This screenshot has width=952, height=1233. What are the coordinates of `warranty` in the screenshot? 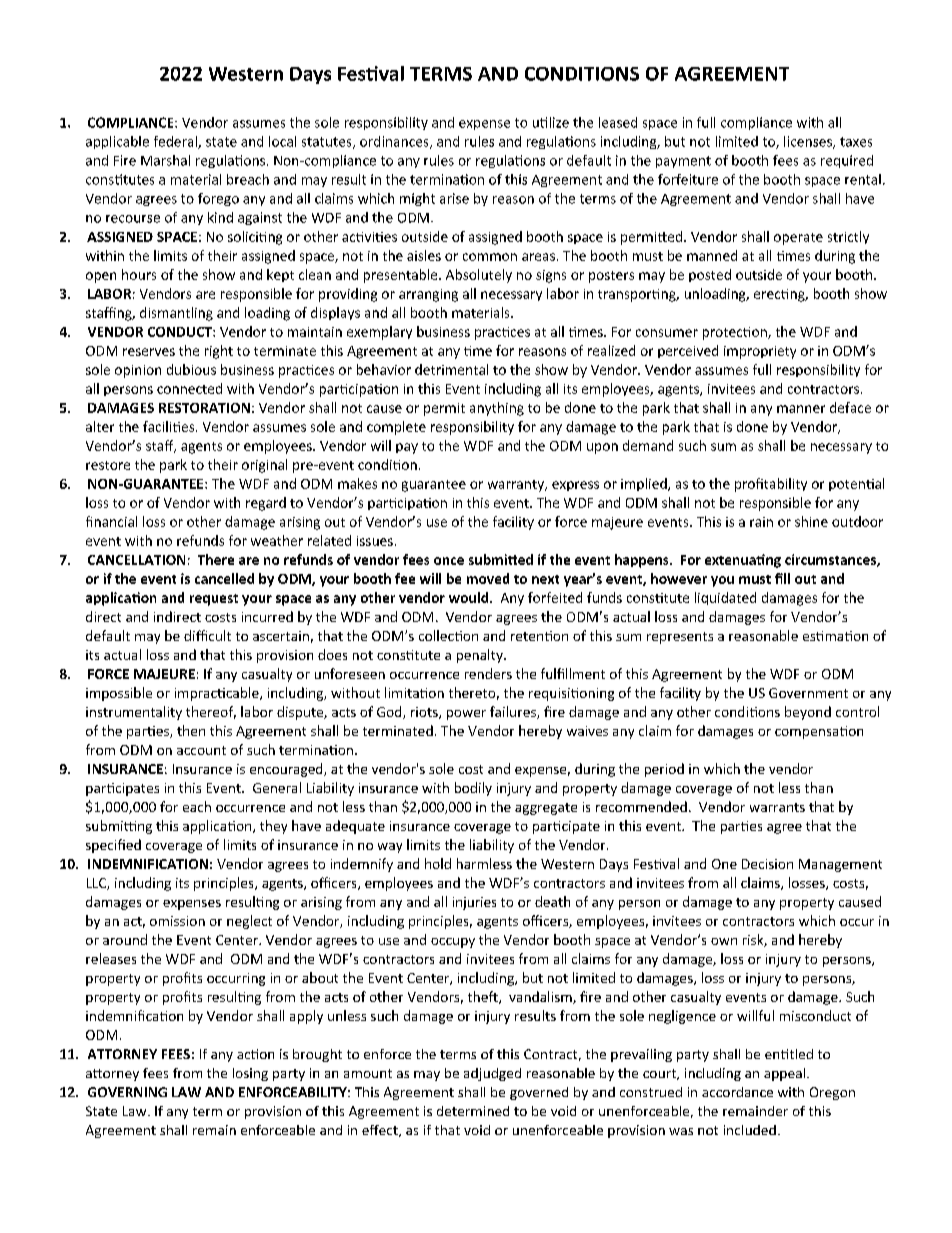 It's located at (517, 486).
